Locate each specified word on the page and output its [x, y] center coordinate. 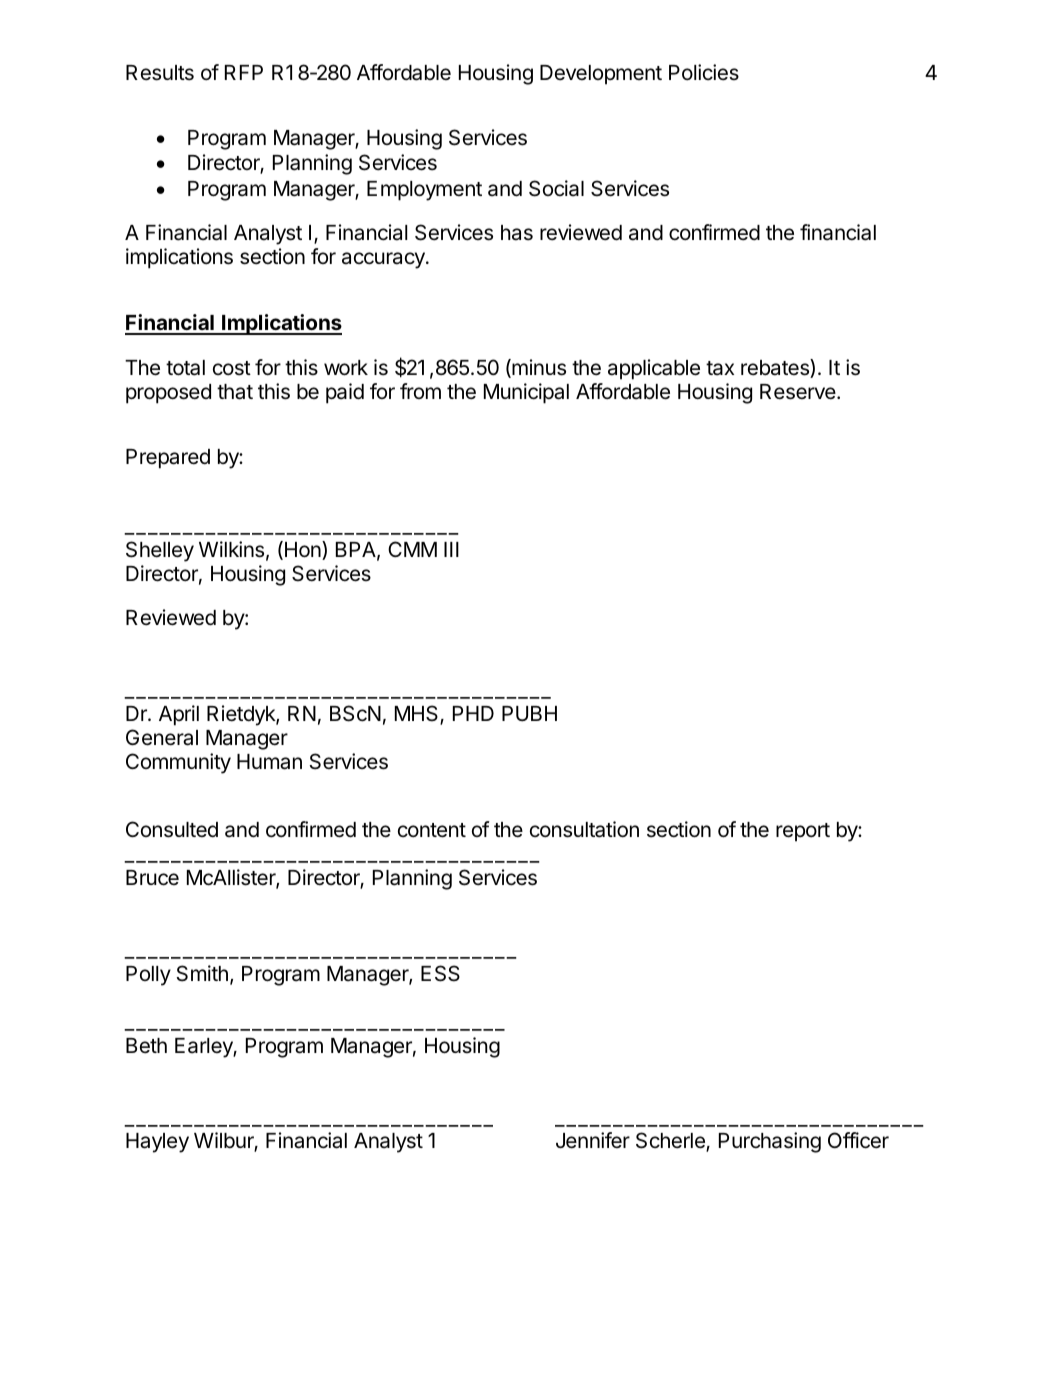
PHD [473, 713]
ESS [440, 973]
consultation [584, 829]
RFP [244, 72]
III [451, 549]
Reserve [798, 392]
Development [601, 75]
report [803, 832]
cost [232, 368]
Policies [704, 72]
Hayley [157, 1143]
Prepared [168, 459]
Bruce [152, 878]
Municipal [526, 393]
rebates [776, 368]
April [179, 715]
